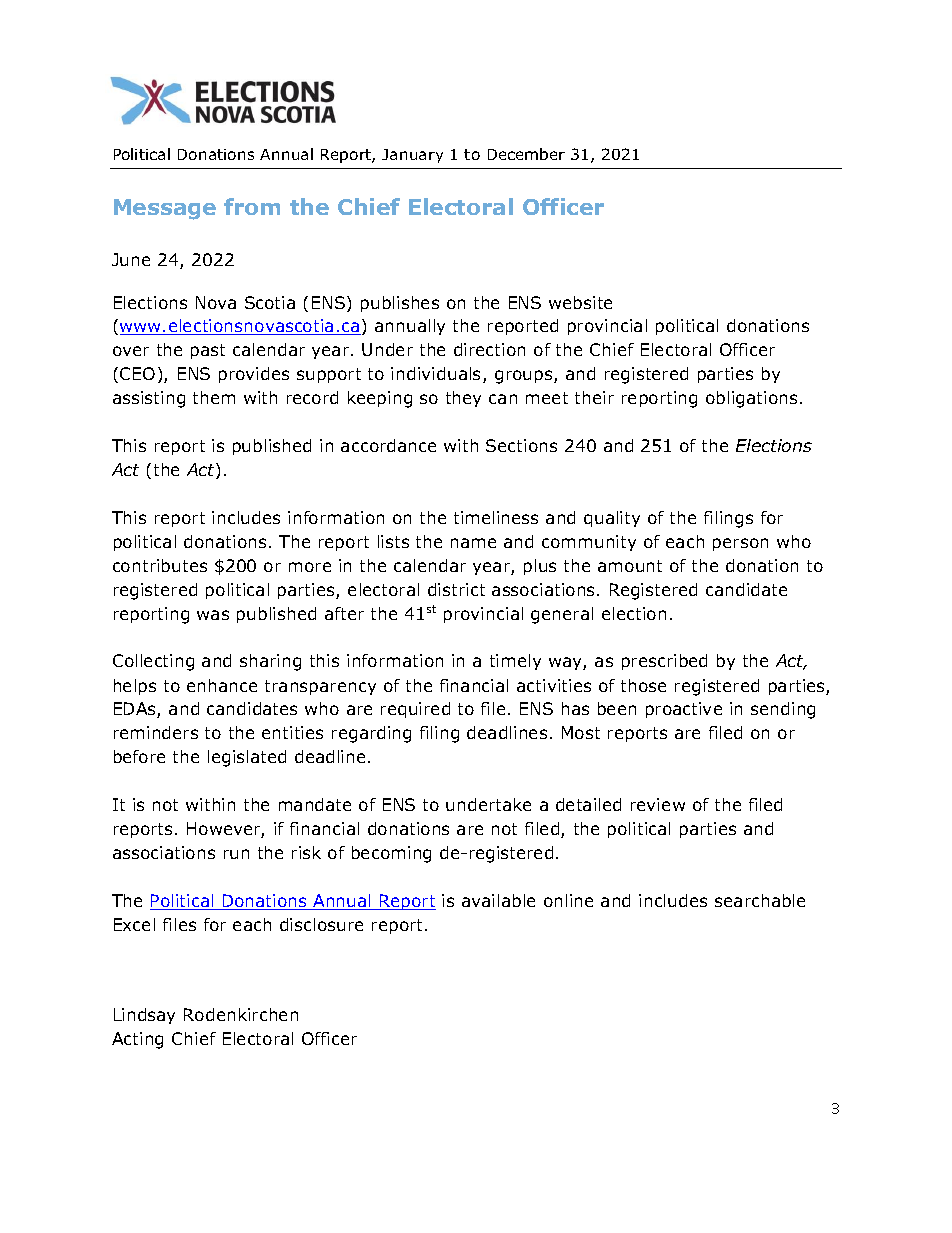 The width and height of the document is (952, 1233). What do you see at coordinates (760, 900) in the document?
I see `searchable` at bounding box center [760, 900].
